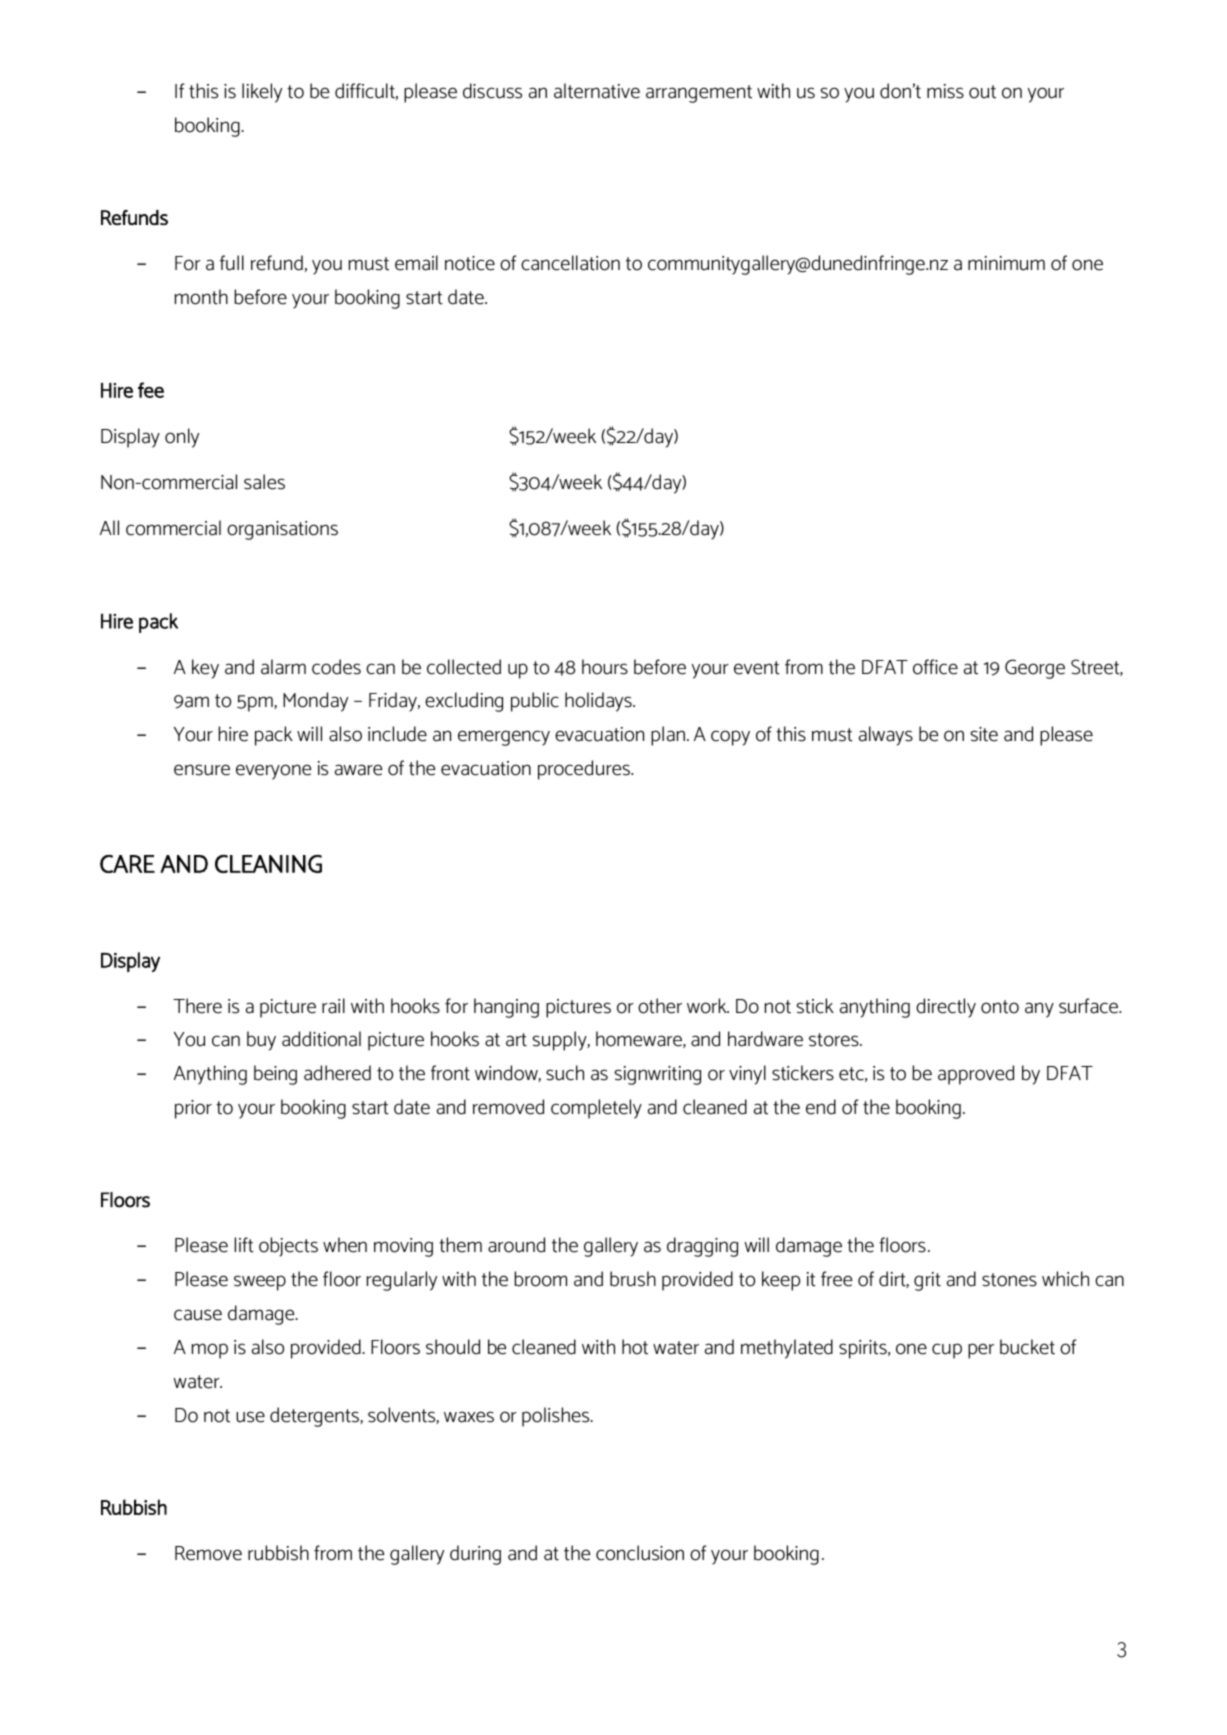 Image resolution: width=1227 pixels, height=1735 pixels. Describe the element at coordinates (262, 93) in the page. I see `likely` at that location.
